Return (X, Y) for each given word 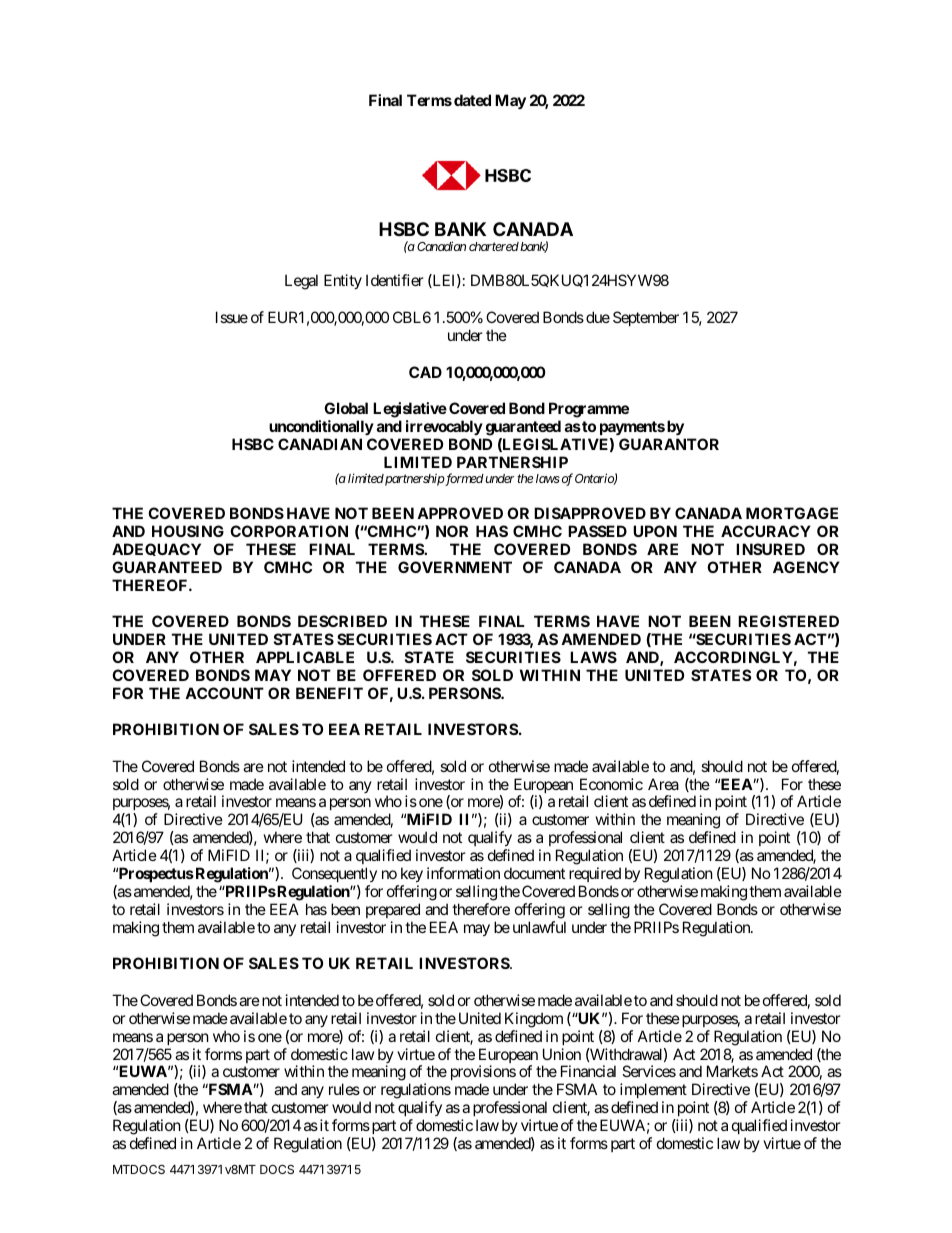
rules (344, 1089)
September (646, 318)
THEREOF (151, 585)
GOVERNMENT (455, 567)
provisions (483, 1074)
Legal (301, 282)
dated (472, 100)
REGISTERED (788, 621)
